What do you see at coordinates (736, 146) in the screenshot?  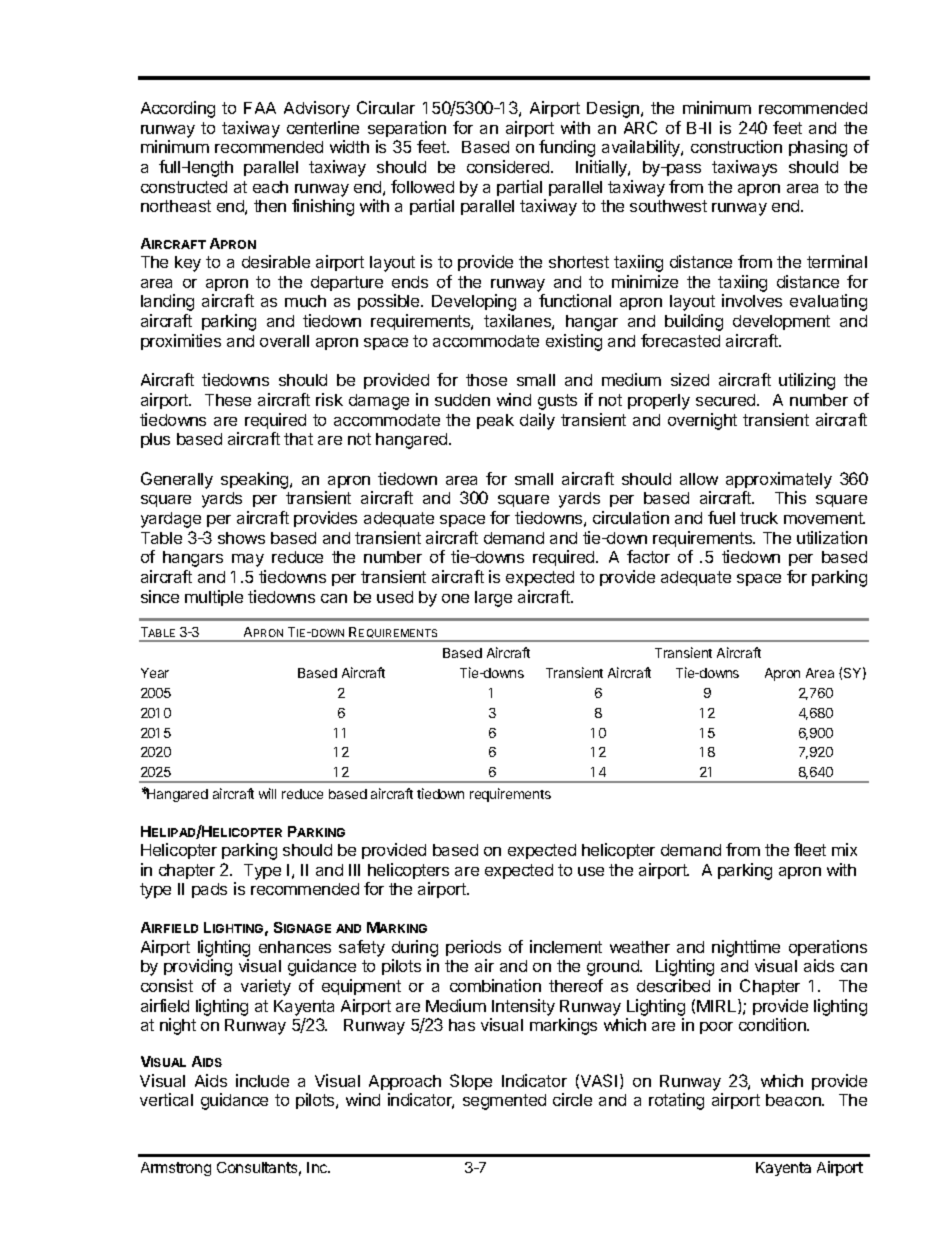 I see `construction` at bounding box center [736, 146].
